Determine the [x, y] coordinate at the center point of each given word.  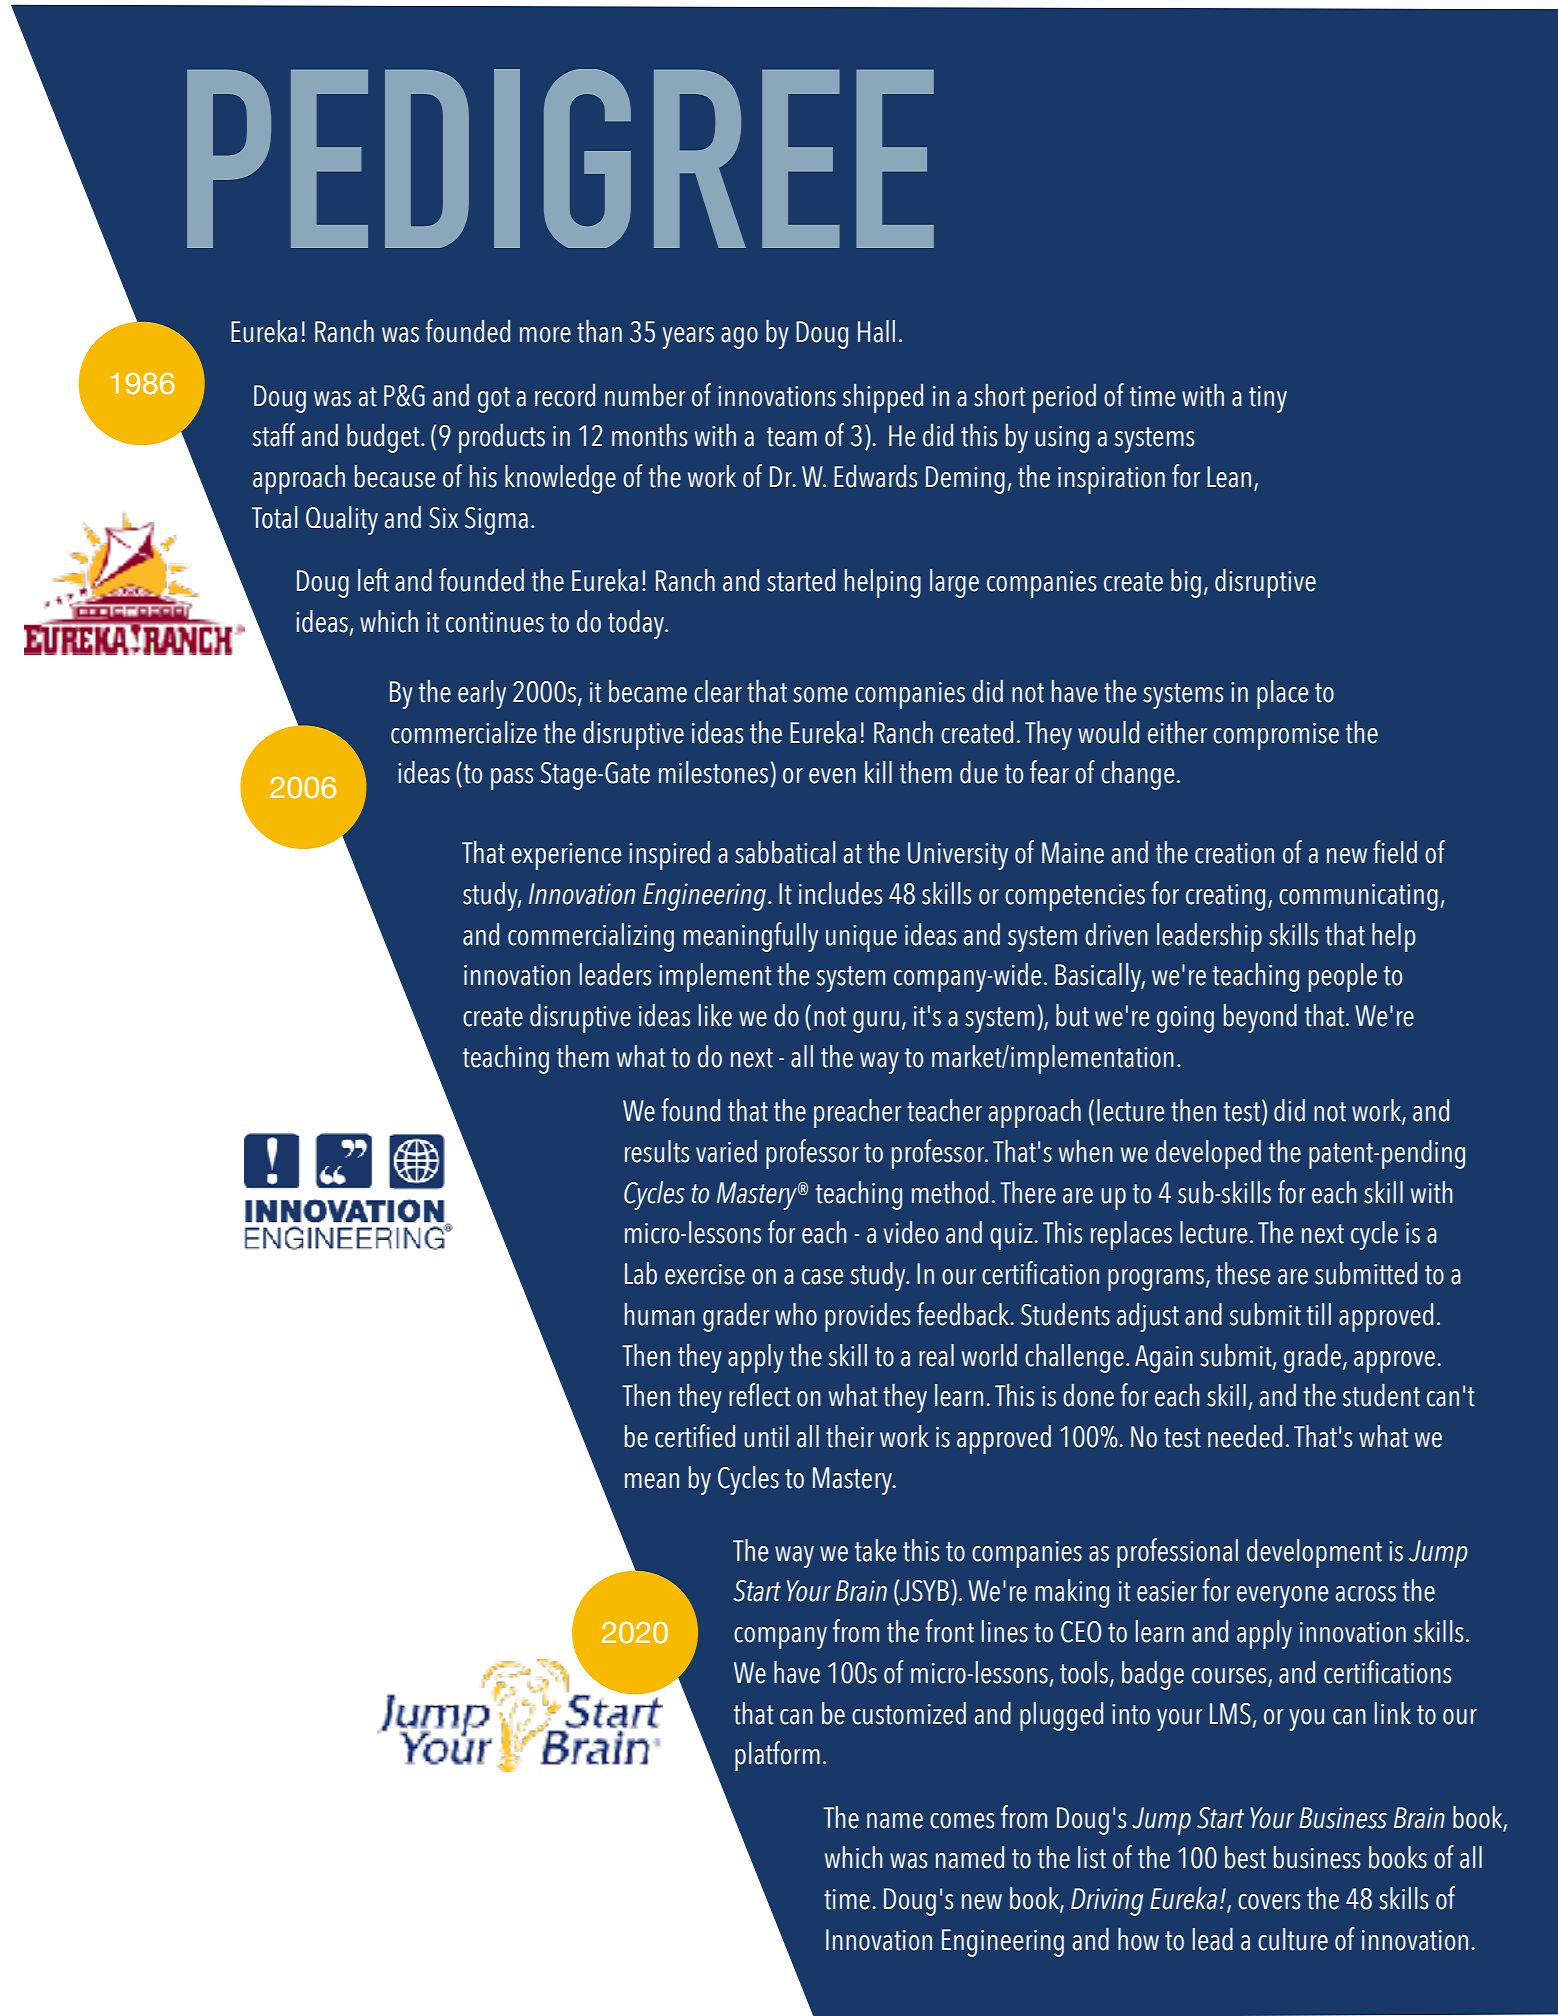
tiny [1268, 399]
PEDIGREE [560, 158]
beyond [1260, 1018]
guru [876, 1022]
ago [739, 338]
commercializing [591, 937]
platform [777, 1756]
